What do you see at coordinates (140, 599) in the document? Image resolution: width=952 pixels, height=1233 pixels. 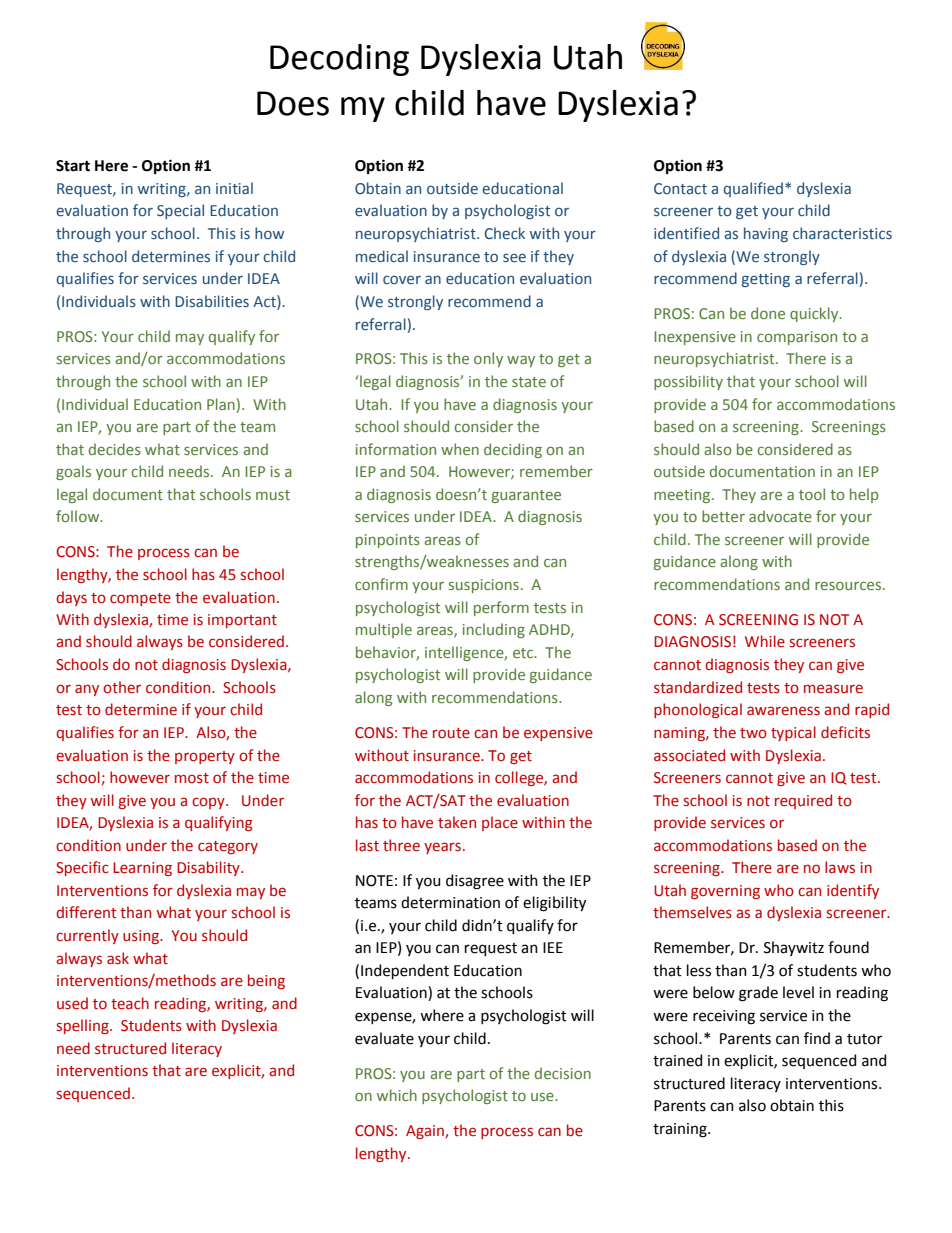 I see `compete` at bounding box center [140, 599].
